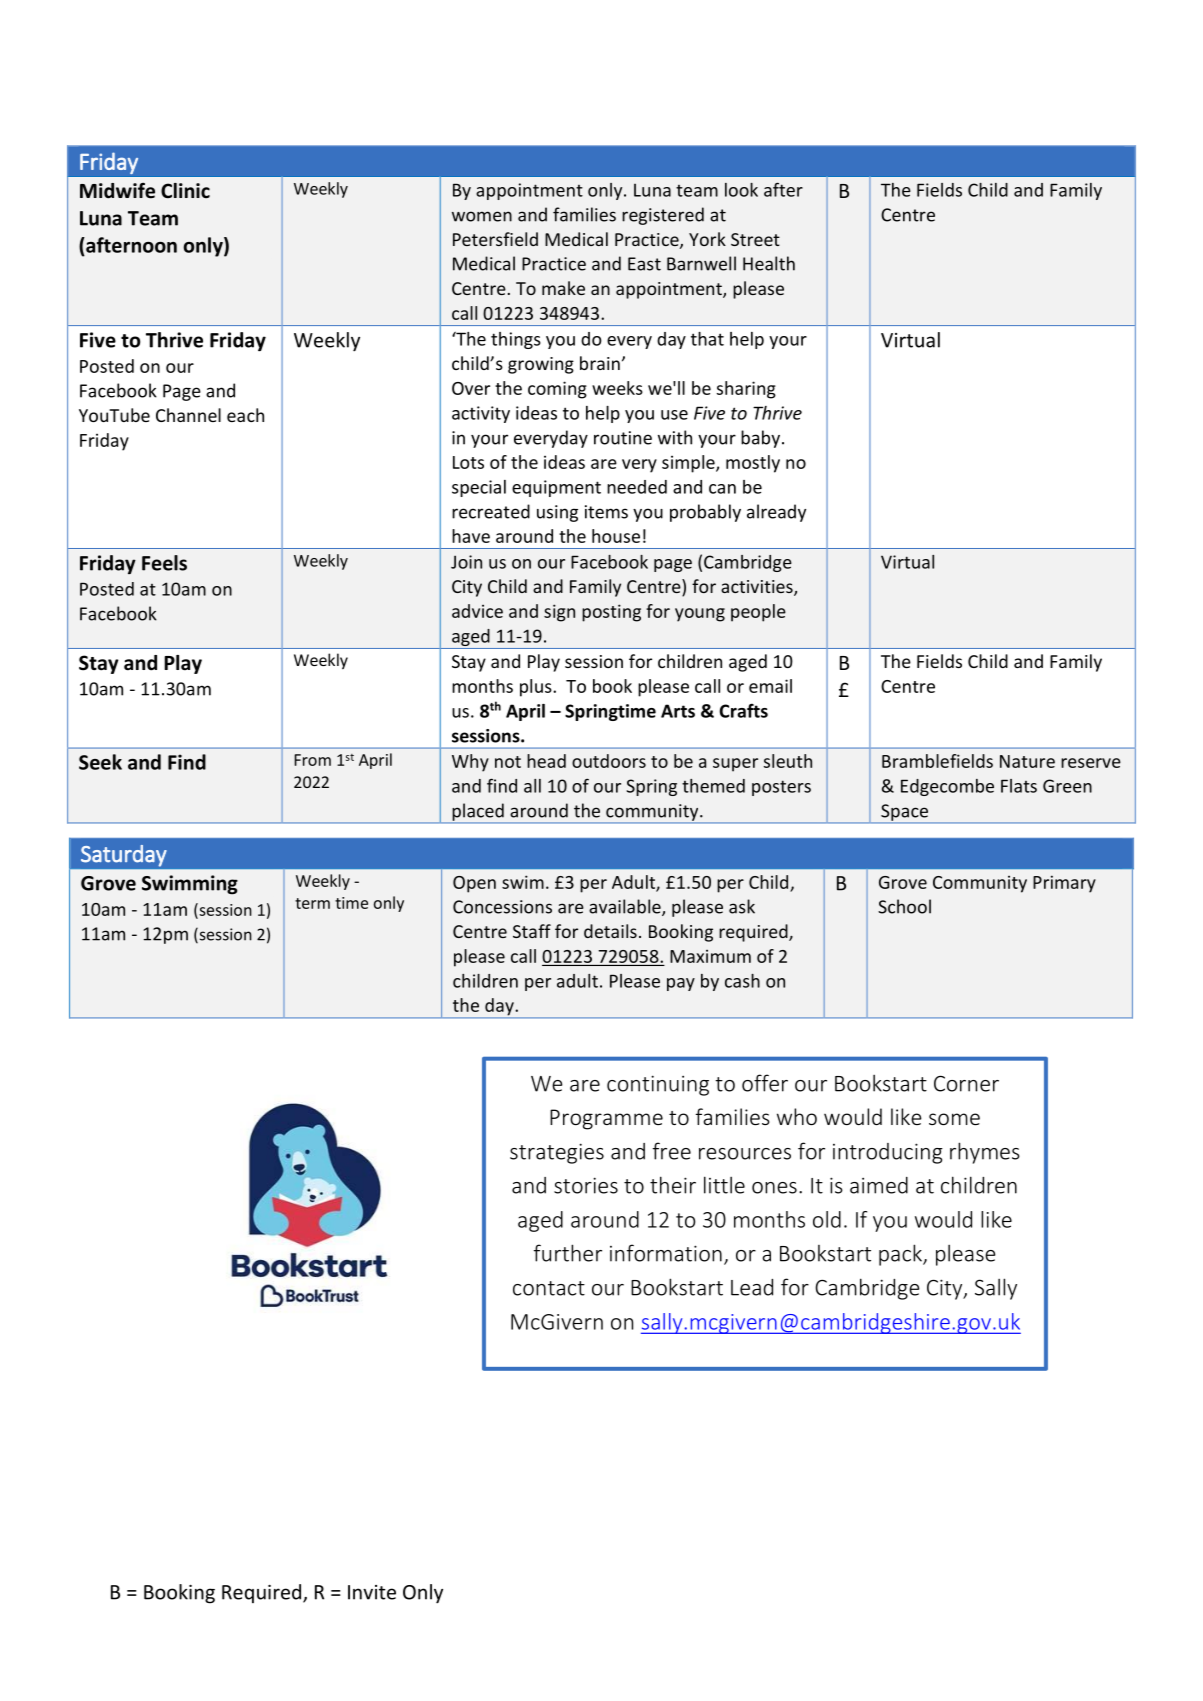 The image size is (1203, 1701). Describe the element at coordinates (312, 903) in the page. I see `term` at that location.
